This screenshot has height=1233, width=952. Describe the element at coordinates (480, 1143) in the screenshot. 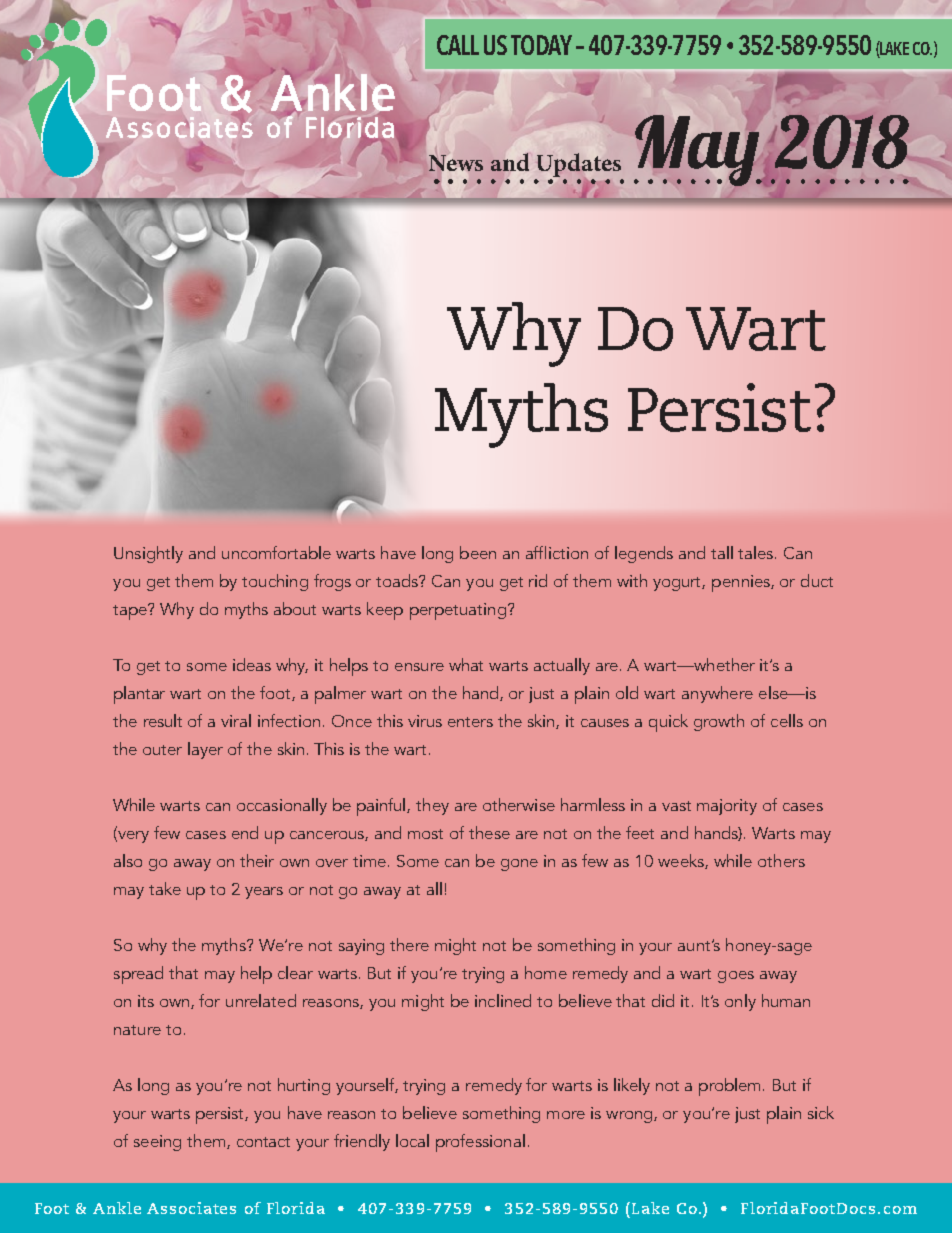

I see `professional` at that location.
